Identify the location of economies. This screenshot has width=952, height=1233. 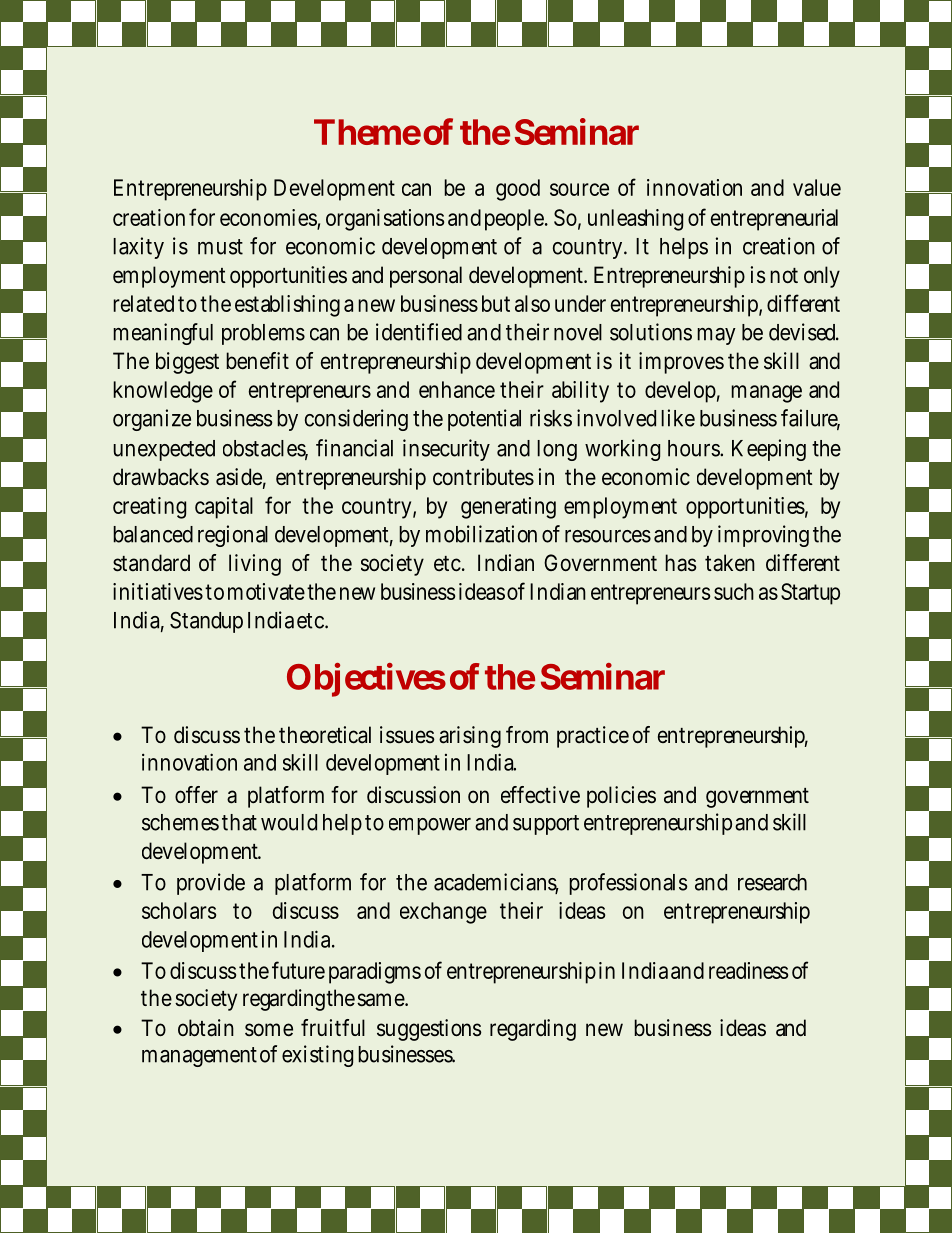
(268, 217).
